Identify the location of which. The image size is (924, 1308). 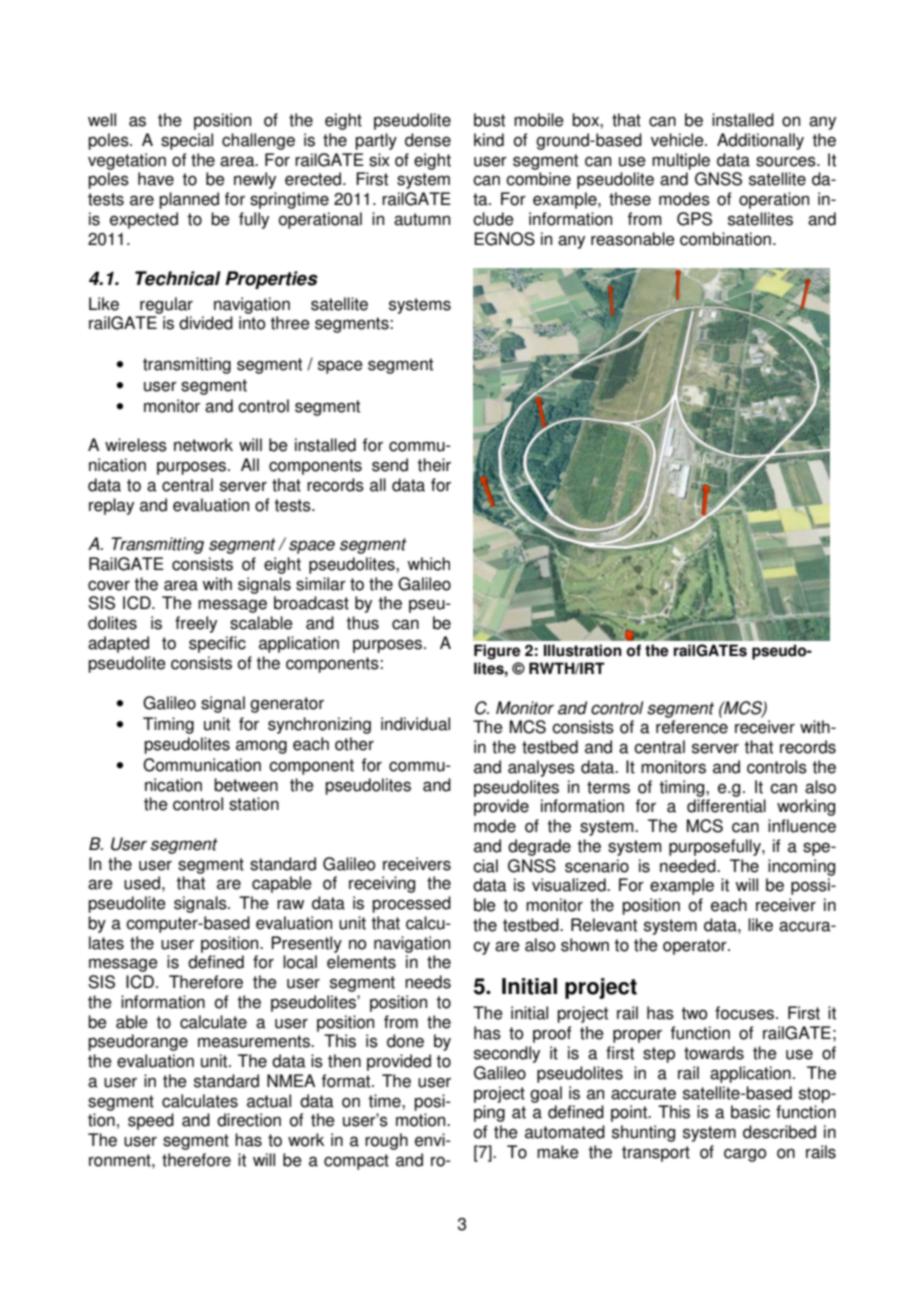
(428, 564).
